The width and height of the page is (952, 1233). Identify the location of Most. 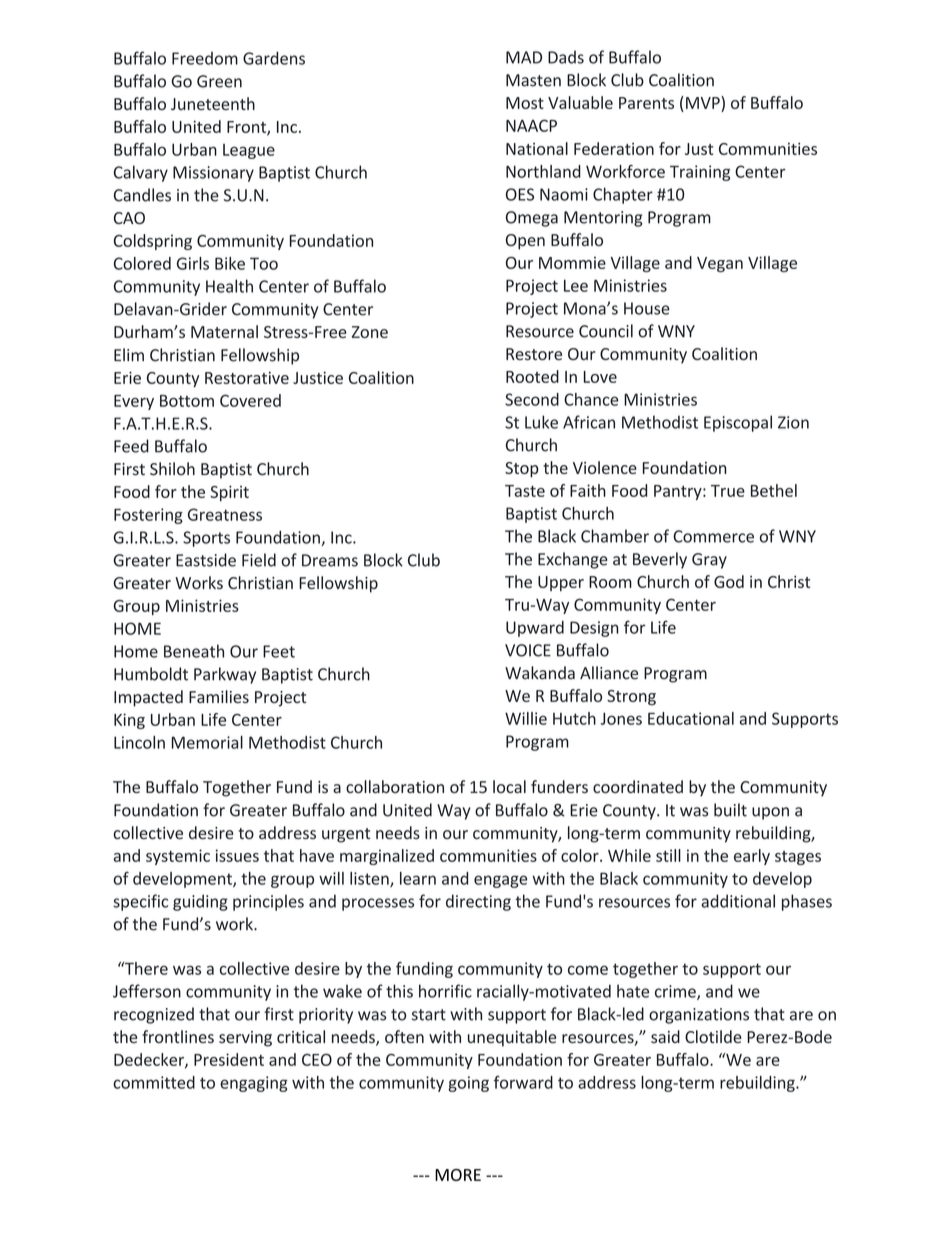
(525, 103).
